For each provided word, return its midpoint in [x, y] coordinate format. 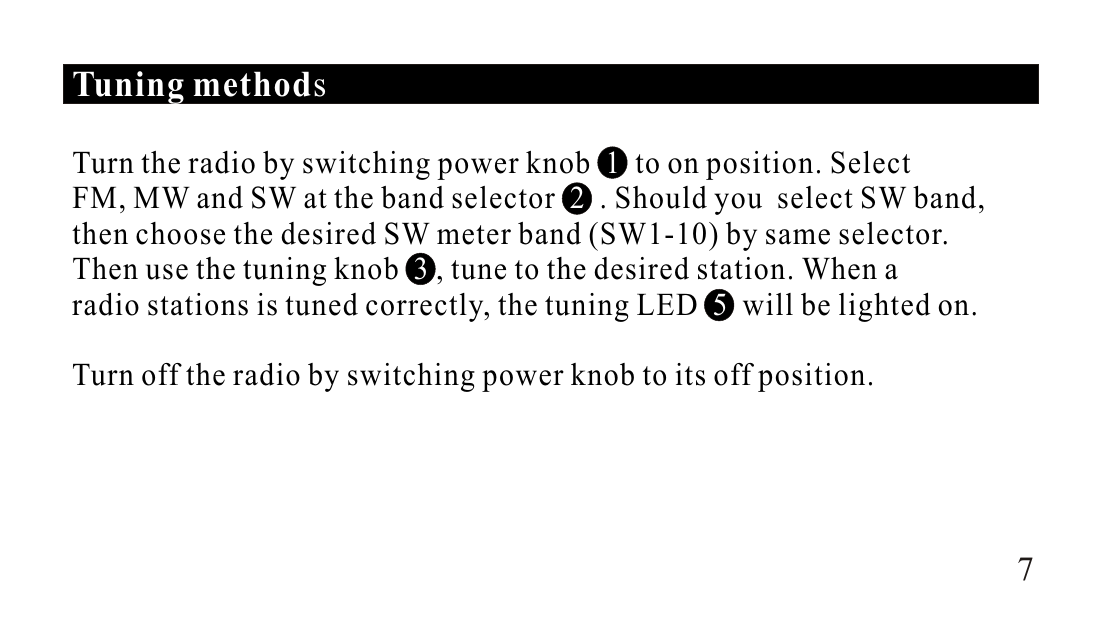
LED [667, 304]
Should [661, 197]
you [738, 204]
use [167, 272]
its [690, 374]
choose [180, 233]
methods [259, 84]
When [839, 268]
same [798, 237]
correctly [426, 307]
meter [474, 235]
